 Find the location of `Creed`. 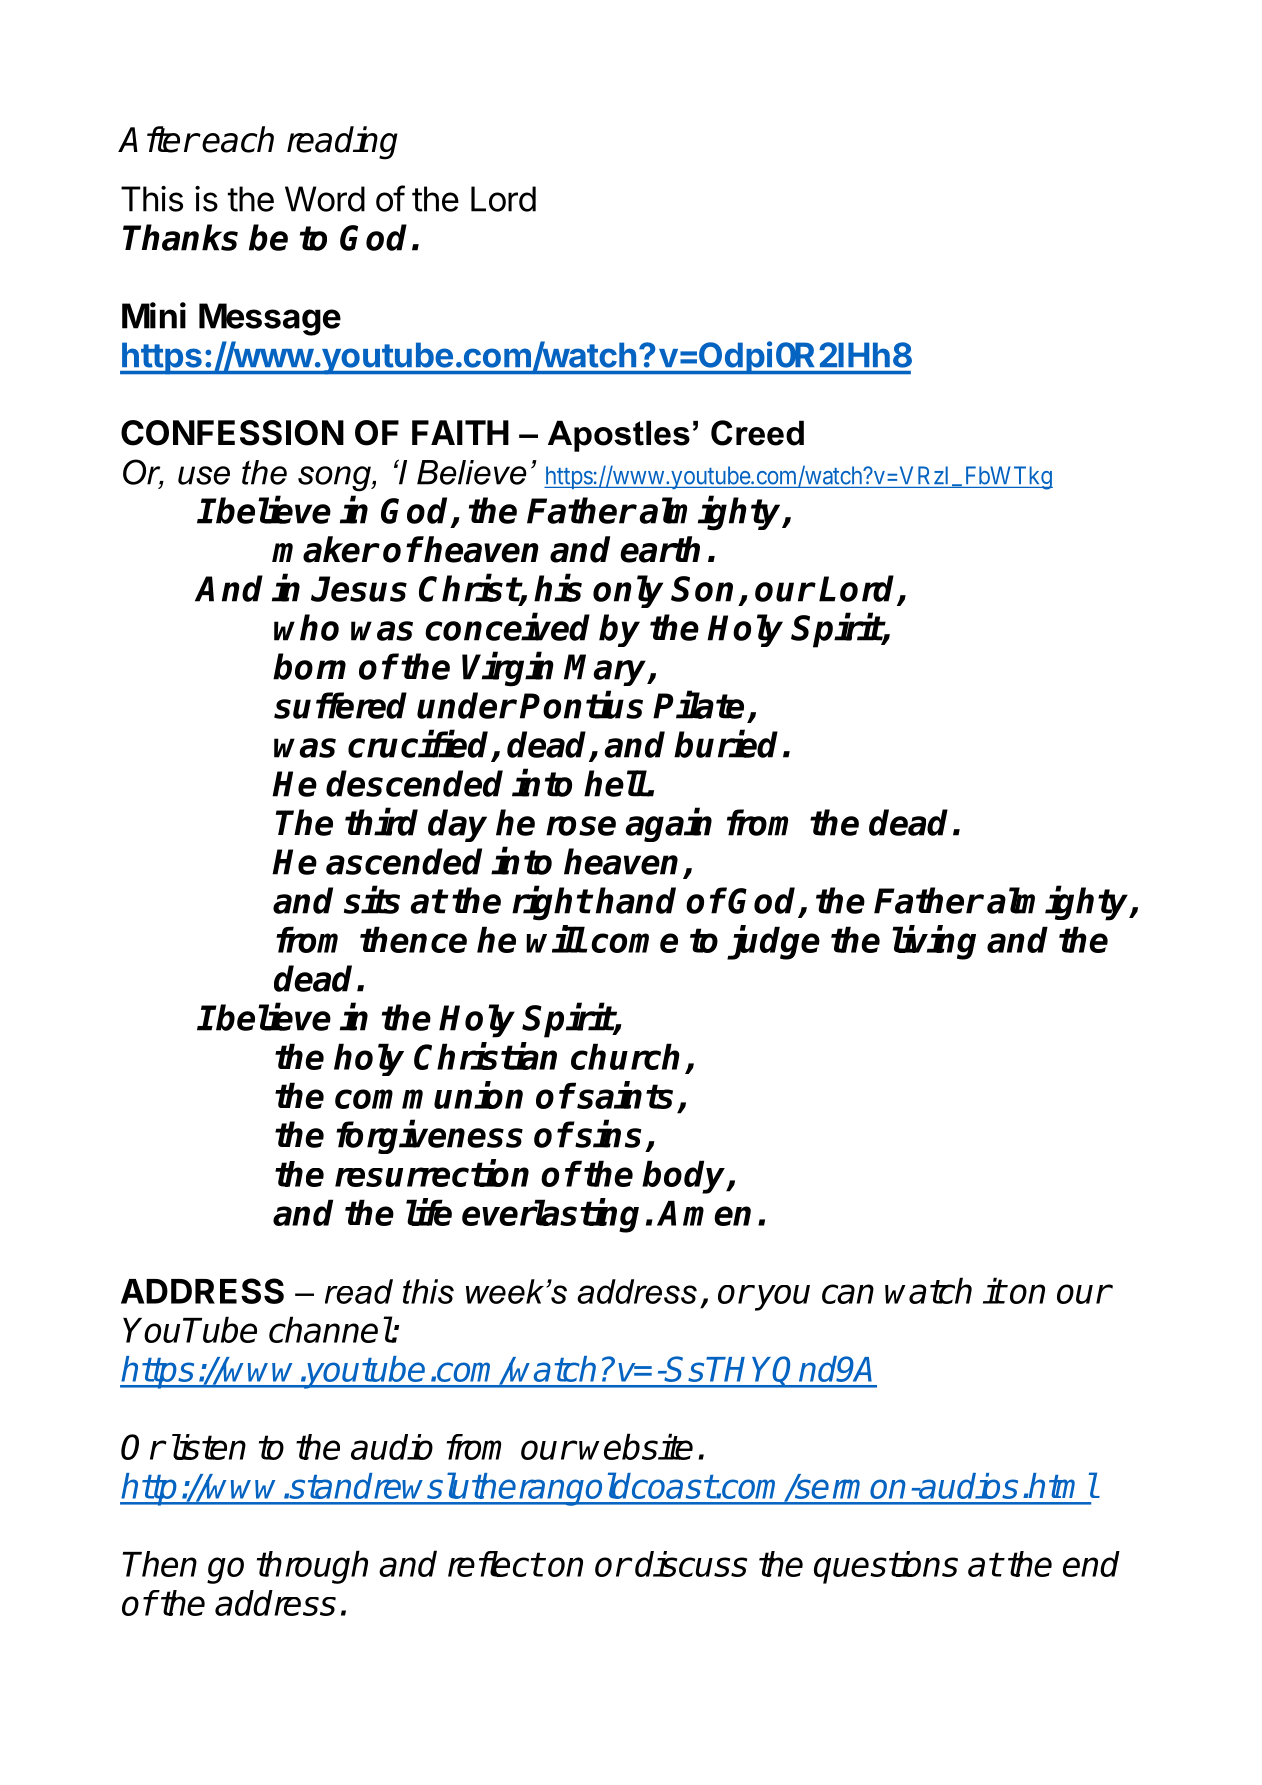

Creed is located at coordinates (757, 433).
